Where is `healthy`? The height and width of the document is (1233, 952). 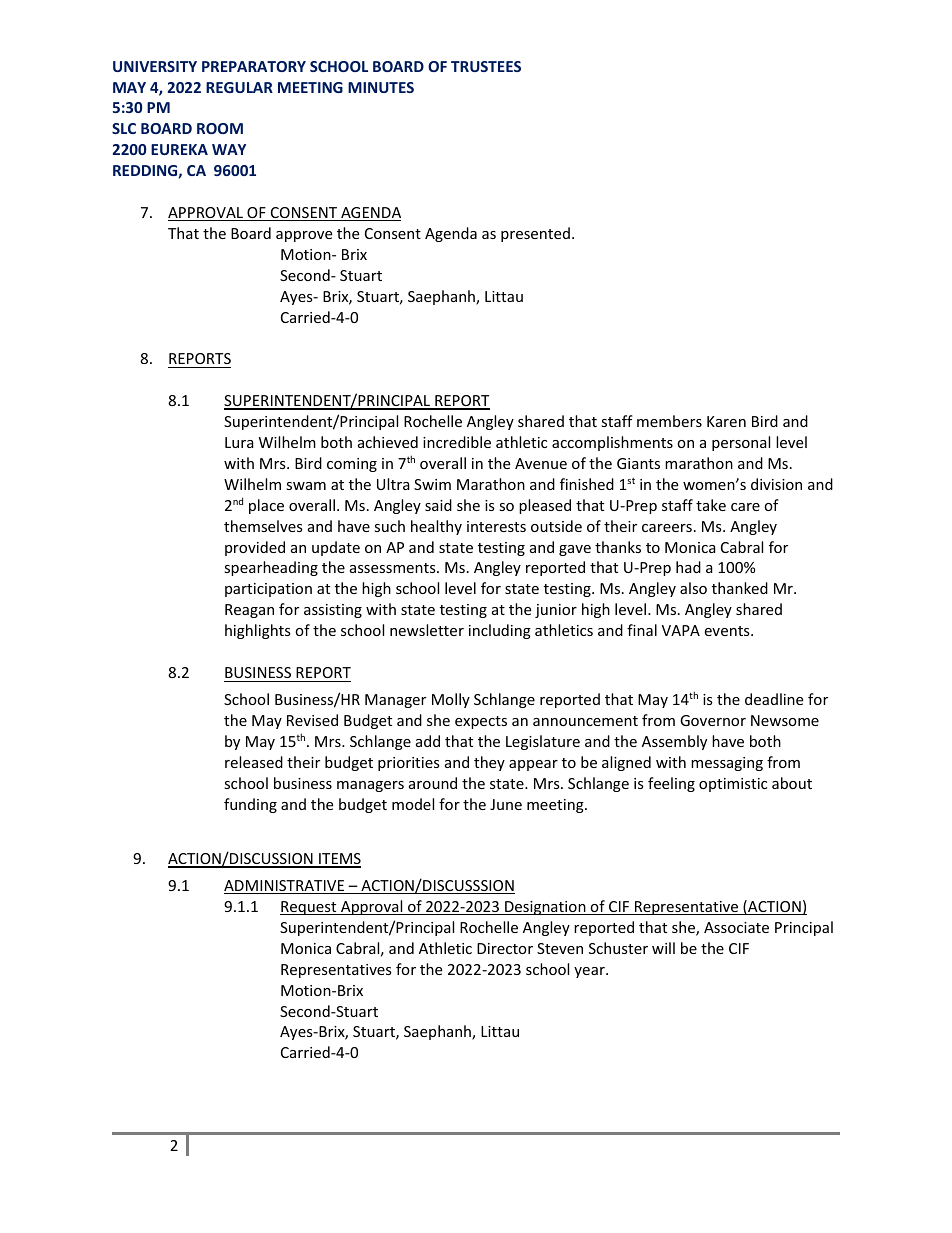
healthy is located at coordinates (436, 527).
